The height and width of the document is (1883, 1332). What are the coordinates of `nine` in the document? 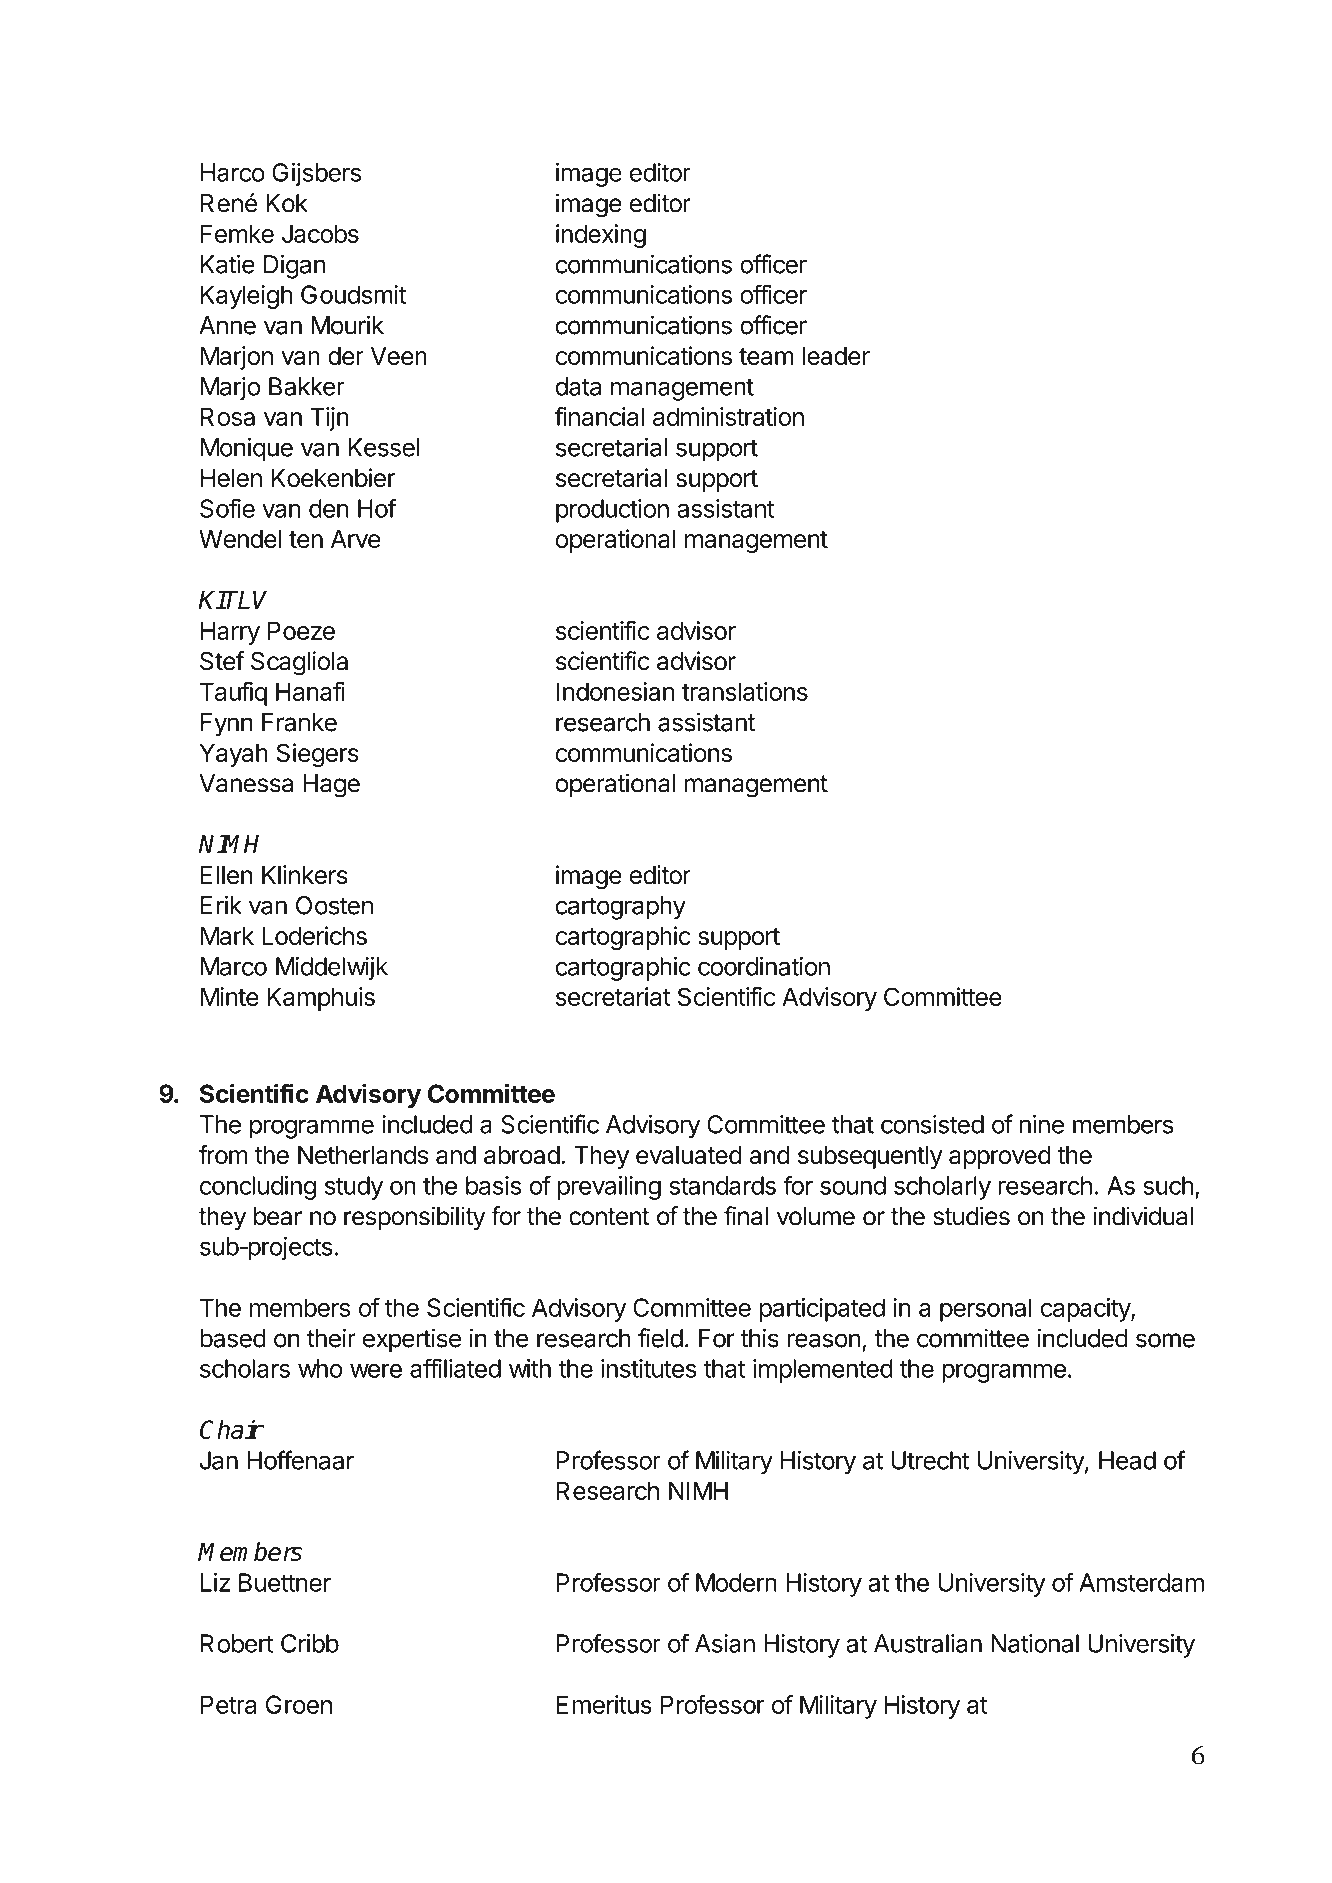 It's located at (1042, 1124).
